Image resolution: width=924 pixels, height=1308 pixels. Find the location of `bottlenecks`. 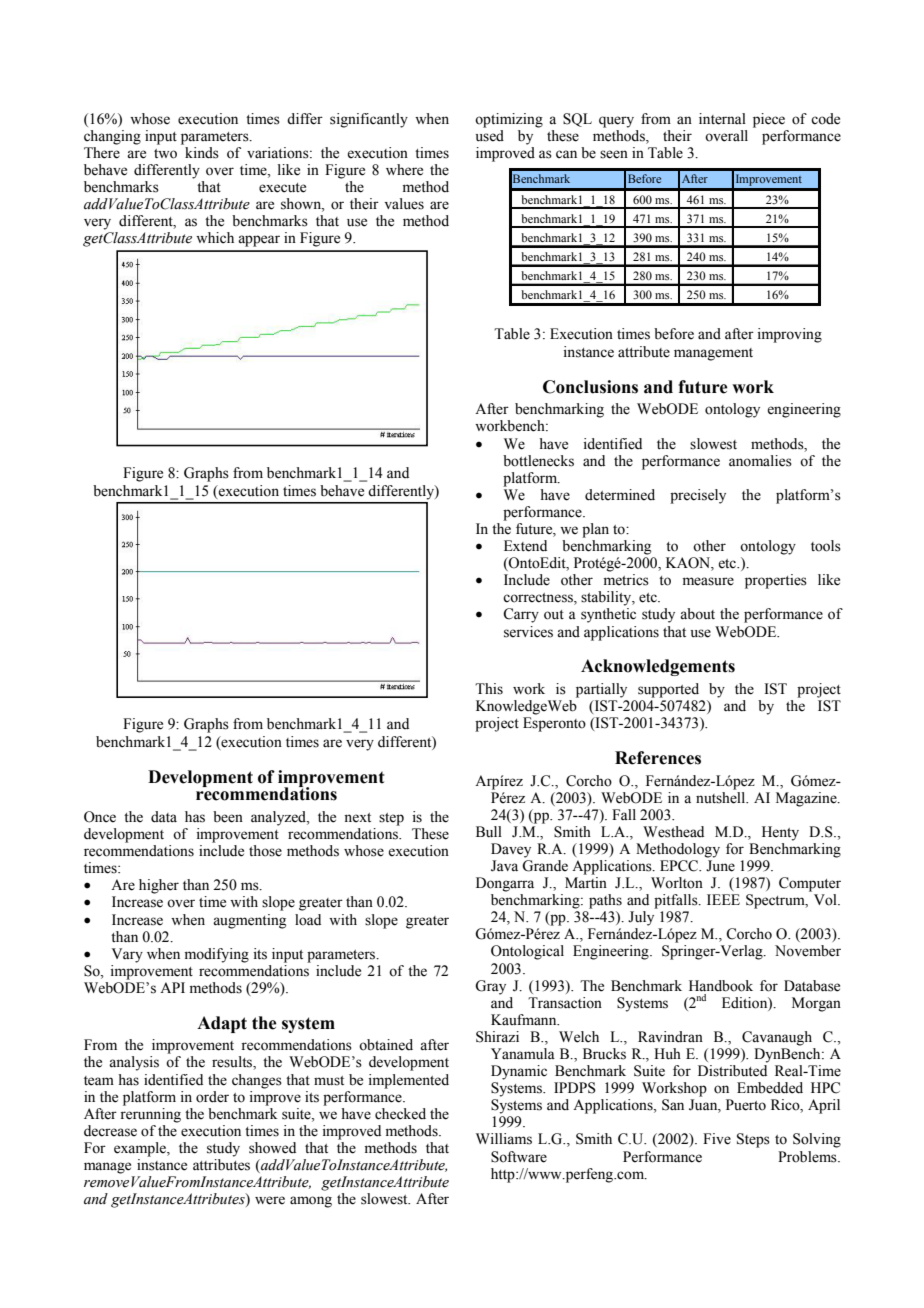

bottlenecks is located at coordinates (538, 461).
